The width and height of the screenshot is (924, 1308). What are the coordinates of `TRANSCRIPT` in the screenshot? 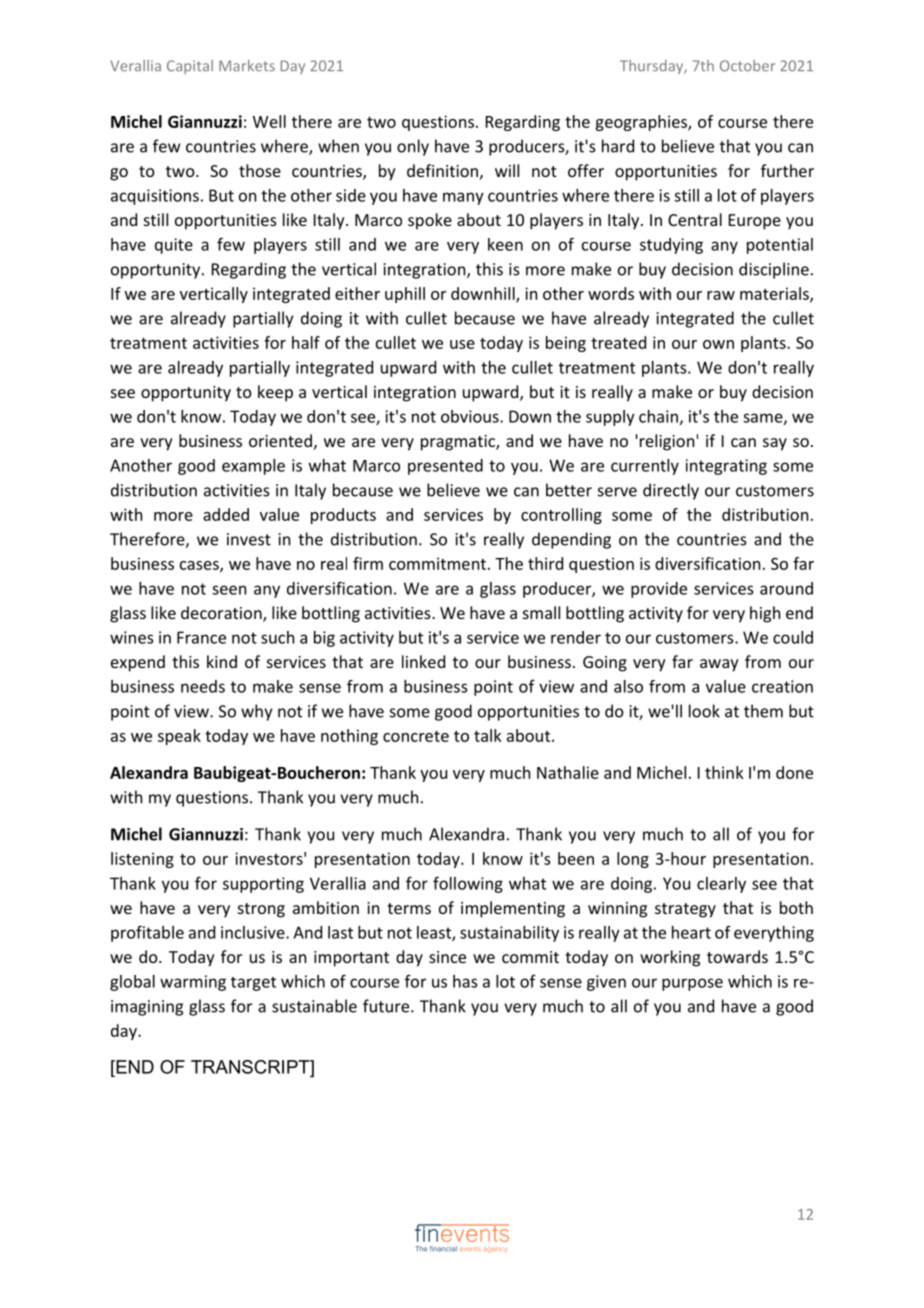 It's located at (251, 1067).
